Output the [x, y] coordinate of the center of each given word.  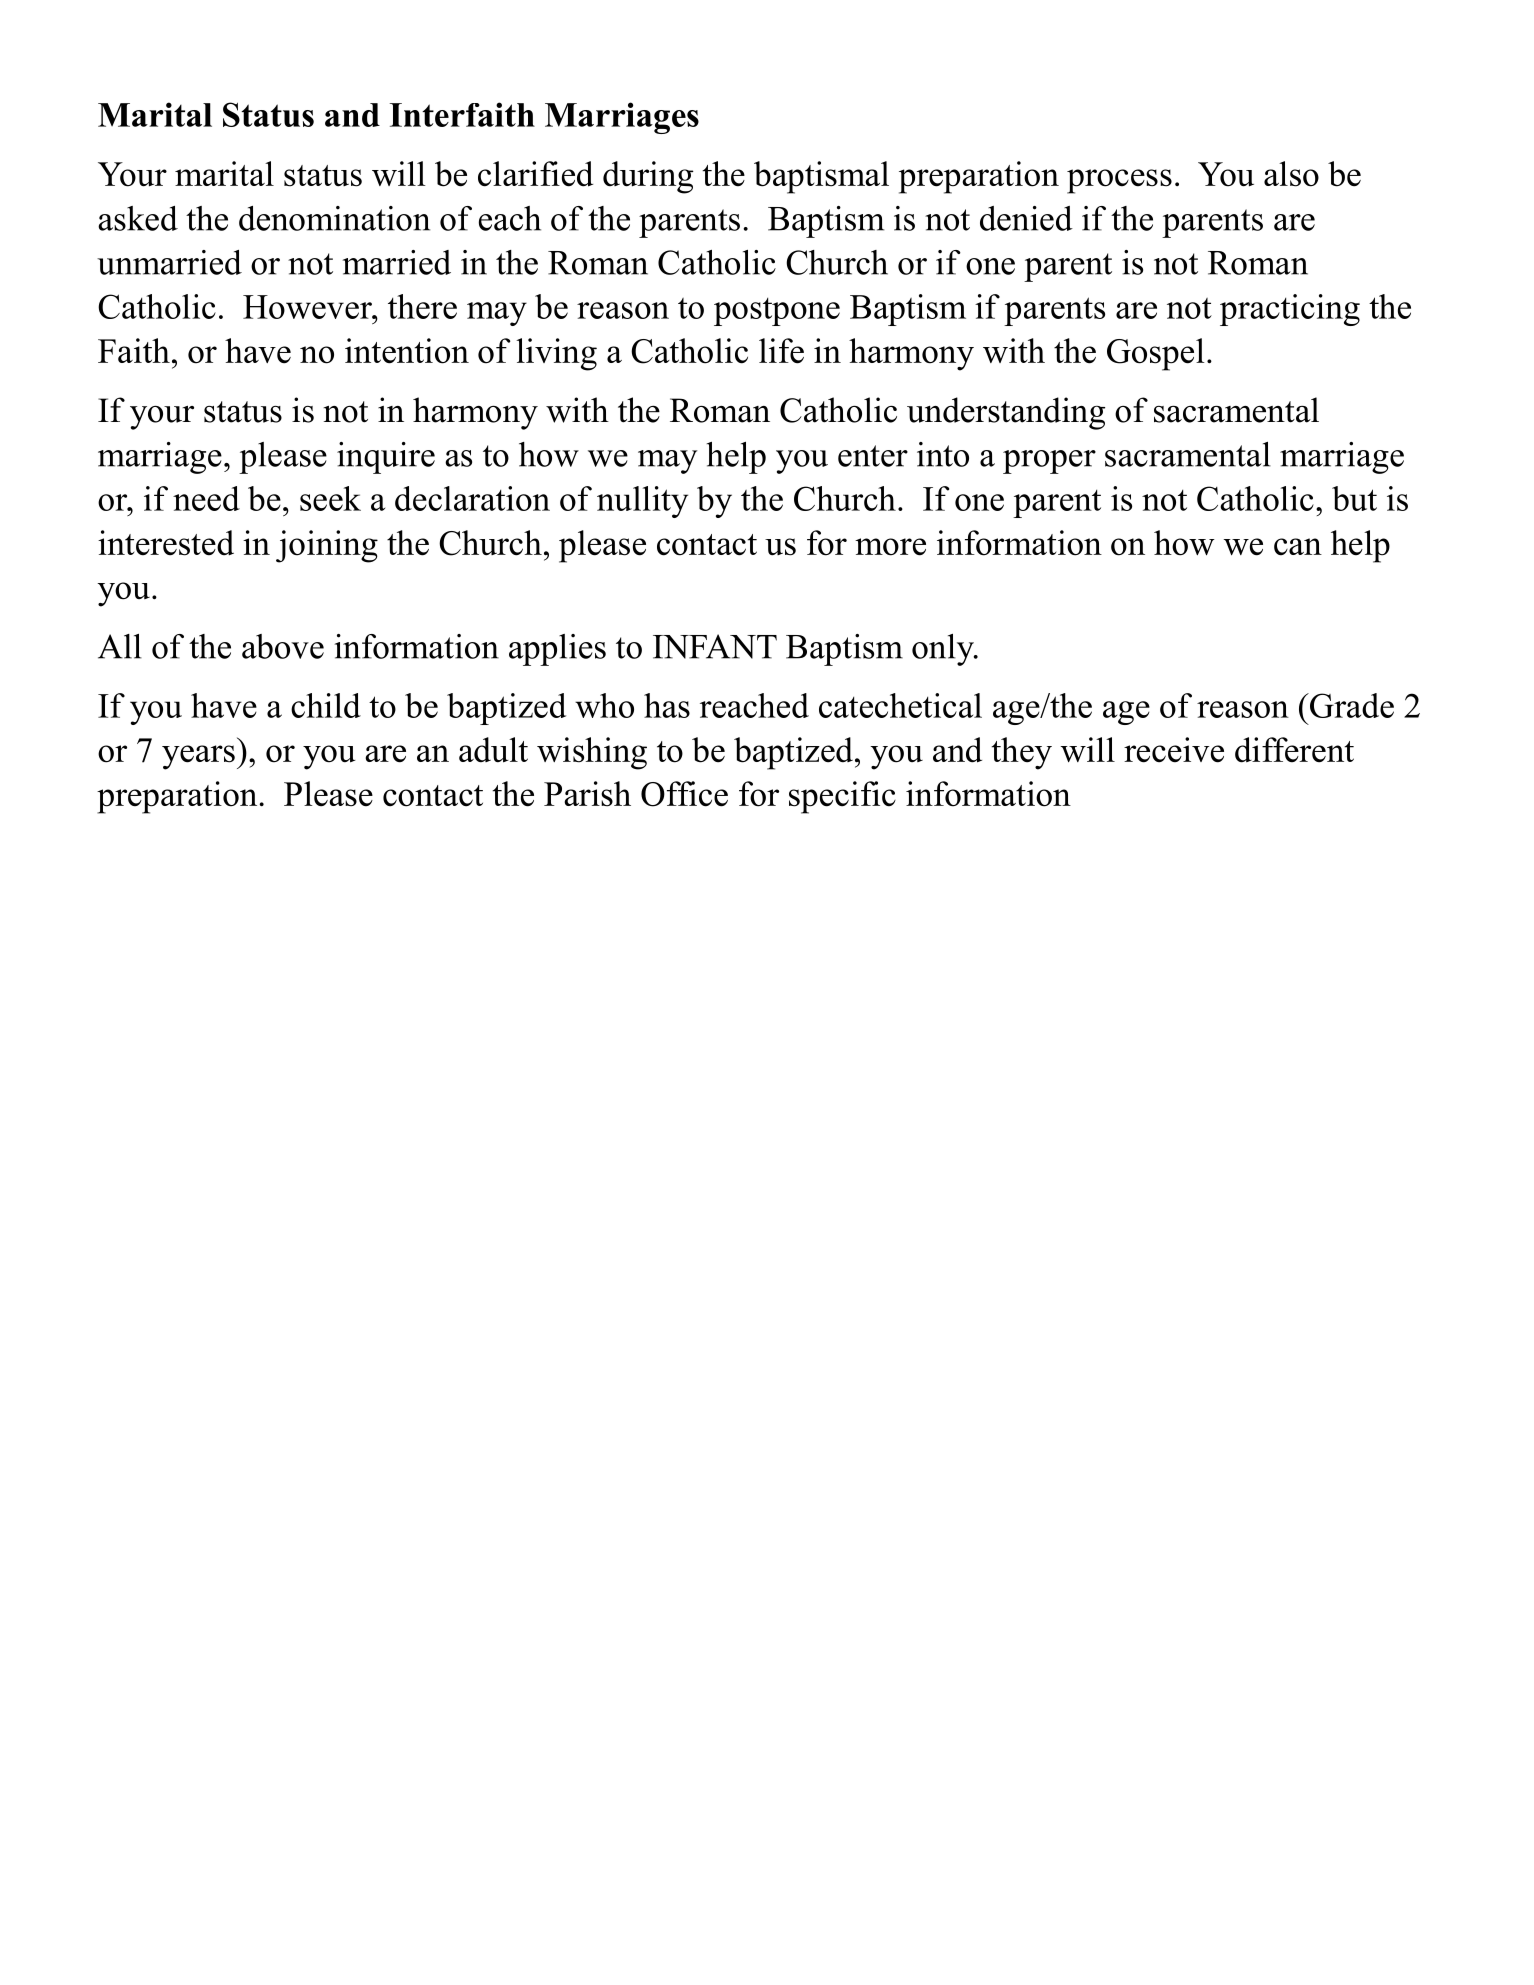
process [1119, 181]
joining [327, 546]
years [198, 757]
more [890, 547]
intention [407, 351]
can [1298, 547]
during [648, 177]
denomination [334, 218]
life [781, 351]
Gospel [1155, 354]
